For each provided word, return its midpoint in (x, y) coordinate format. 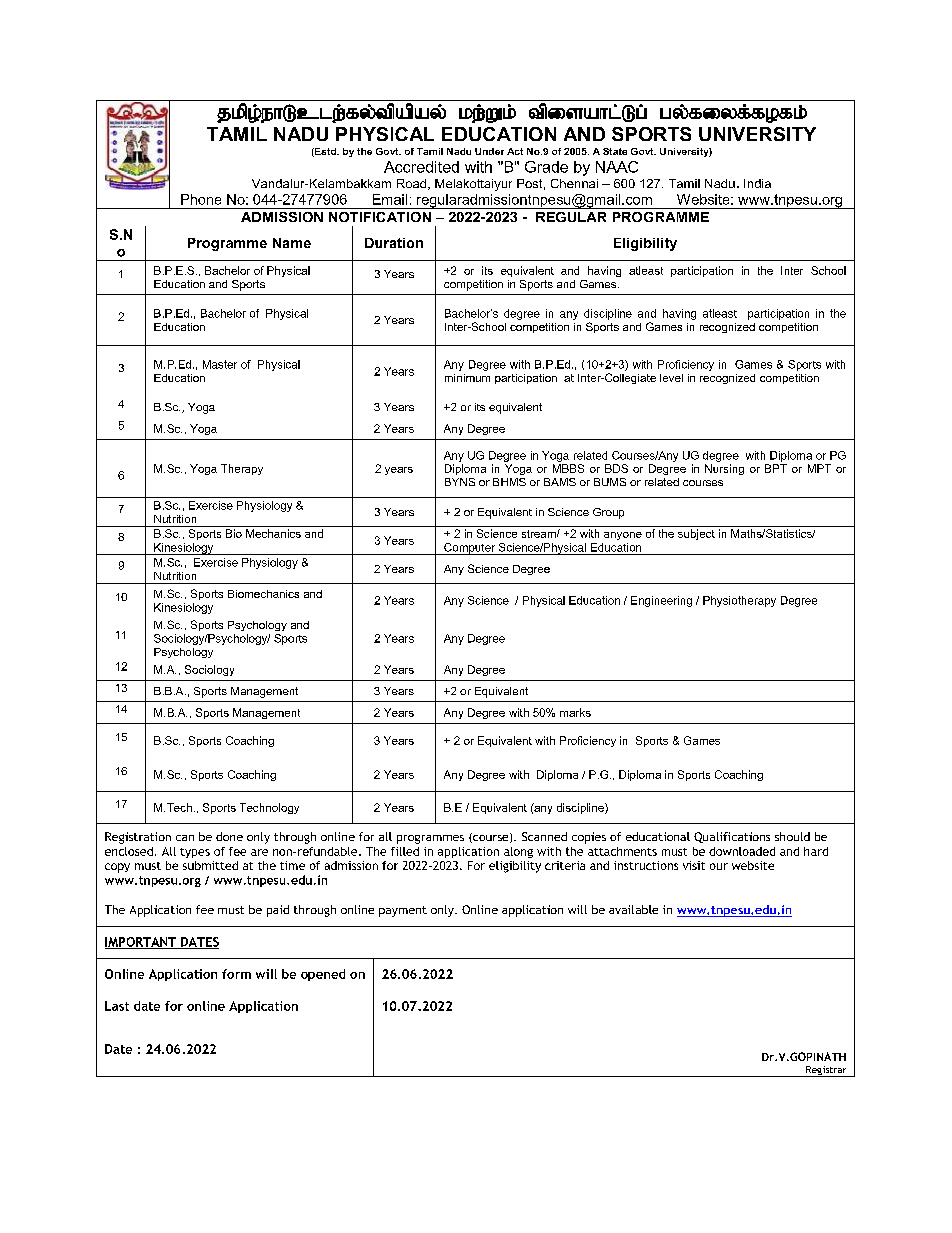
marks (575, 712)
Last (117, 1006)
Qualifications (732, 837)
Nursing (724, 469)
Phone (201, 199)
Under (489, 151)
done (229, 836)
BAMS (560, 482)
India (757, 183)
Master (220, 364)
